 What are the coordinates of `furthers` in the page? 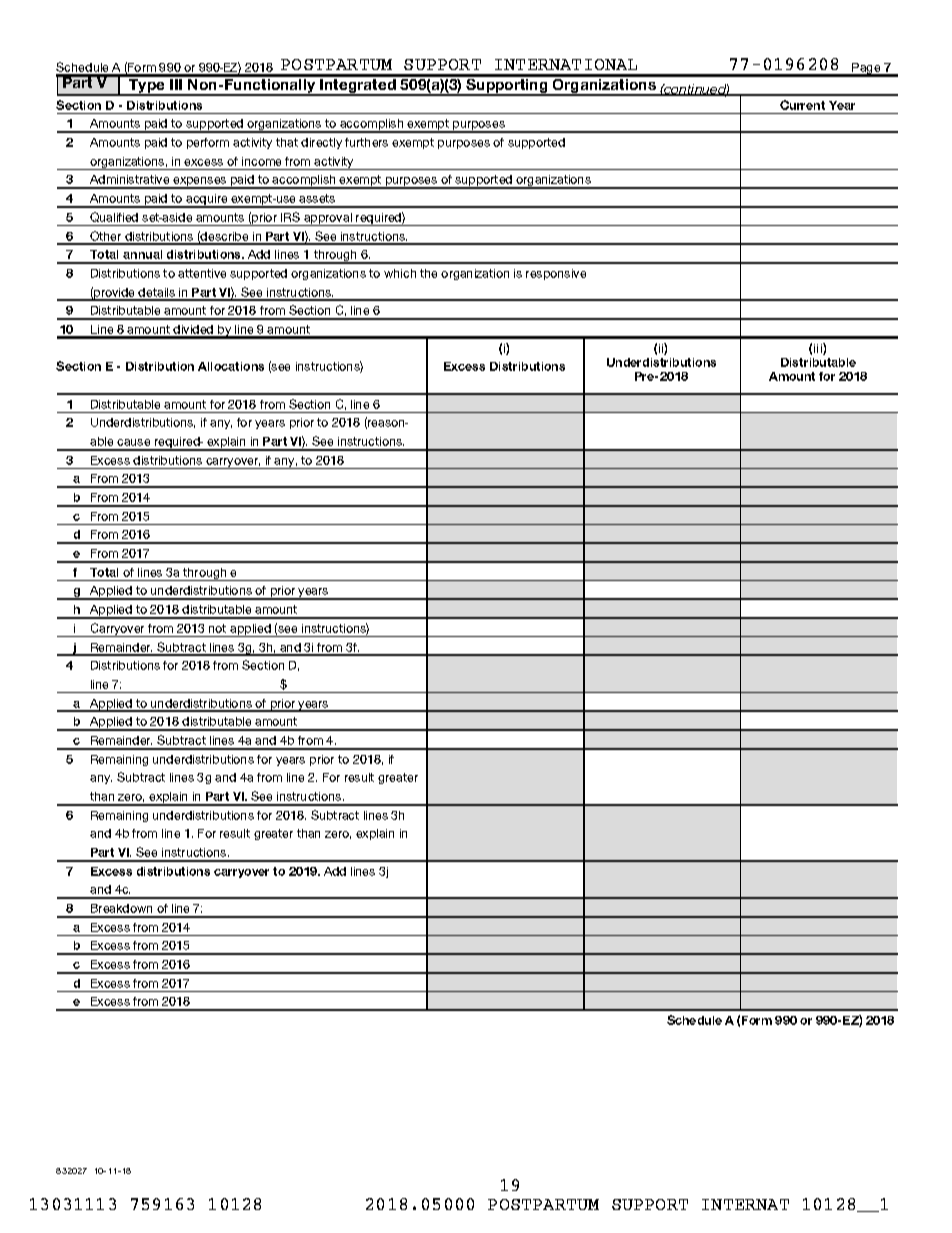 It's located at (366, 142).
